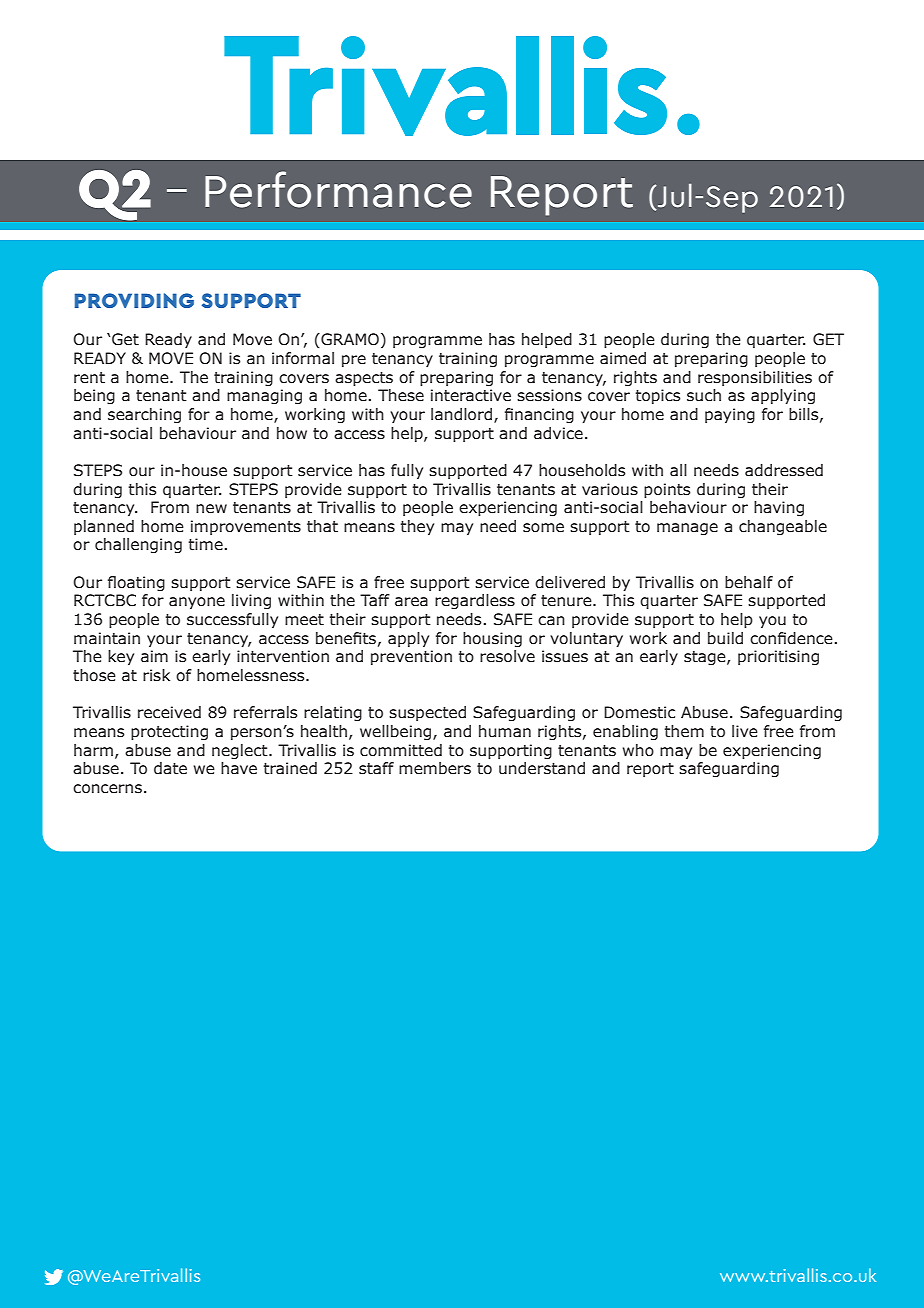 This document has width=924, height=1308. Describe the element at coordinates (144, 415) in the document. I see `searching` at that location.
